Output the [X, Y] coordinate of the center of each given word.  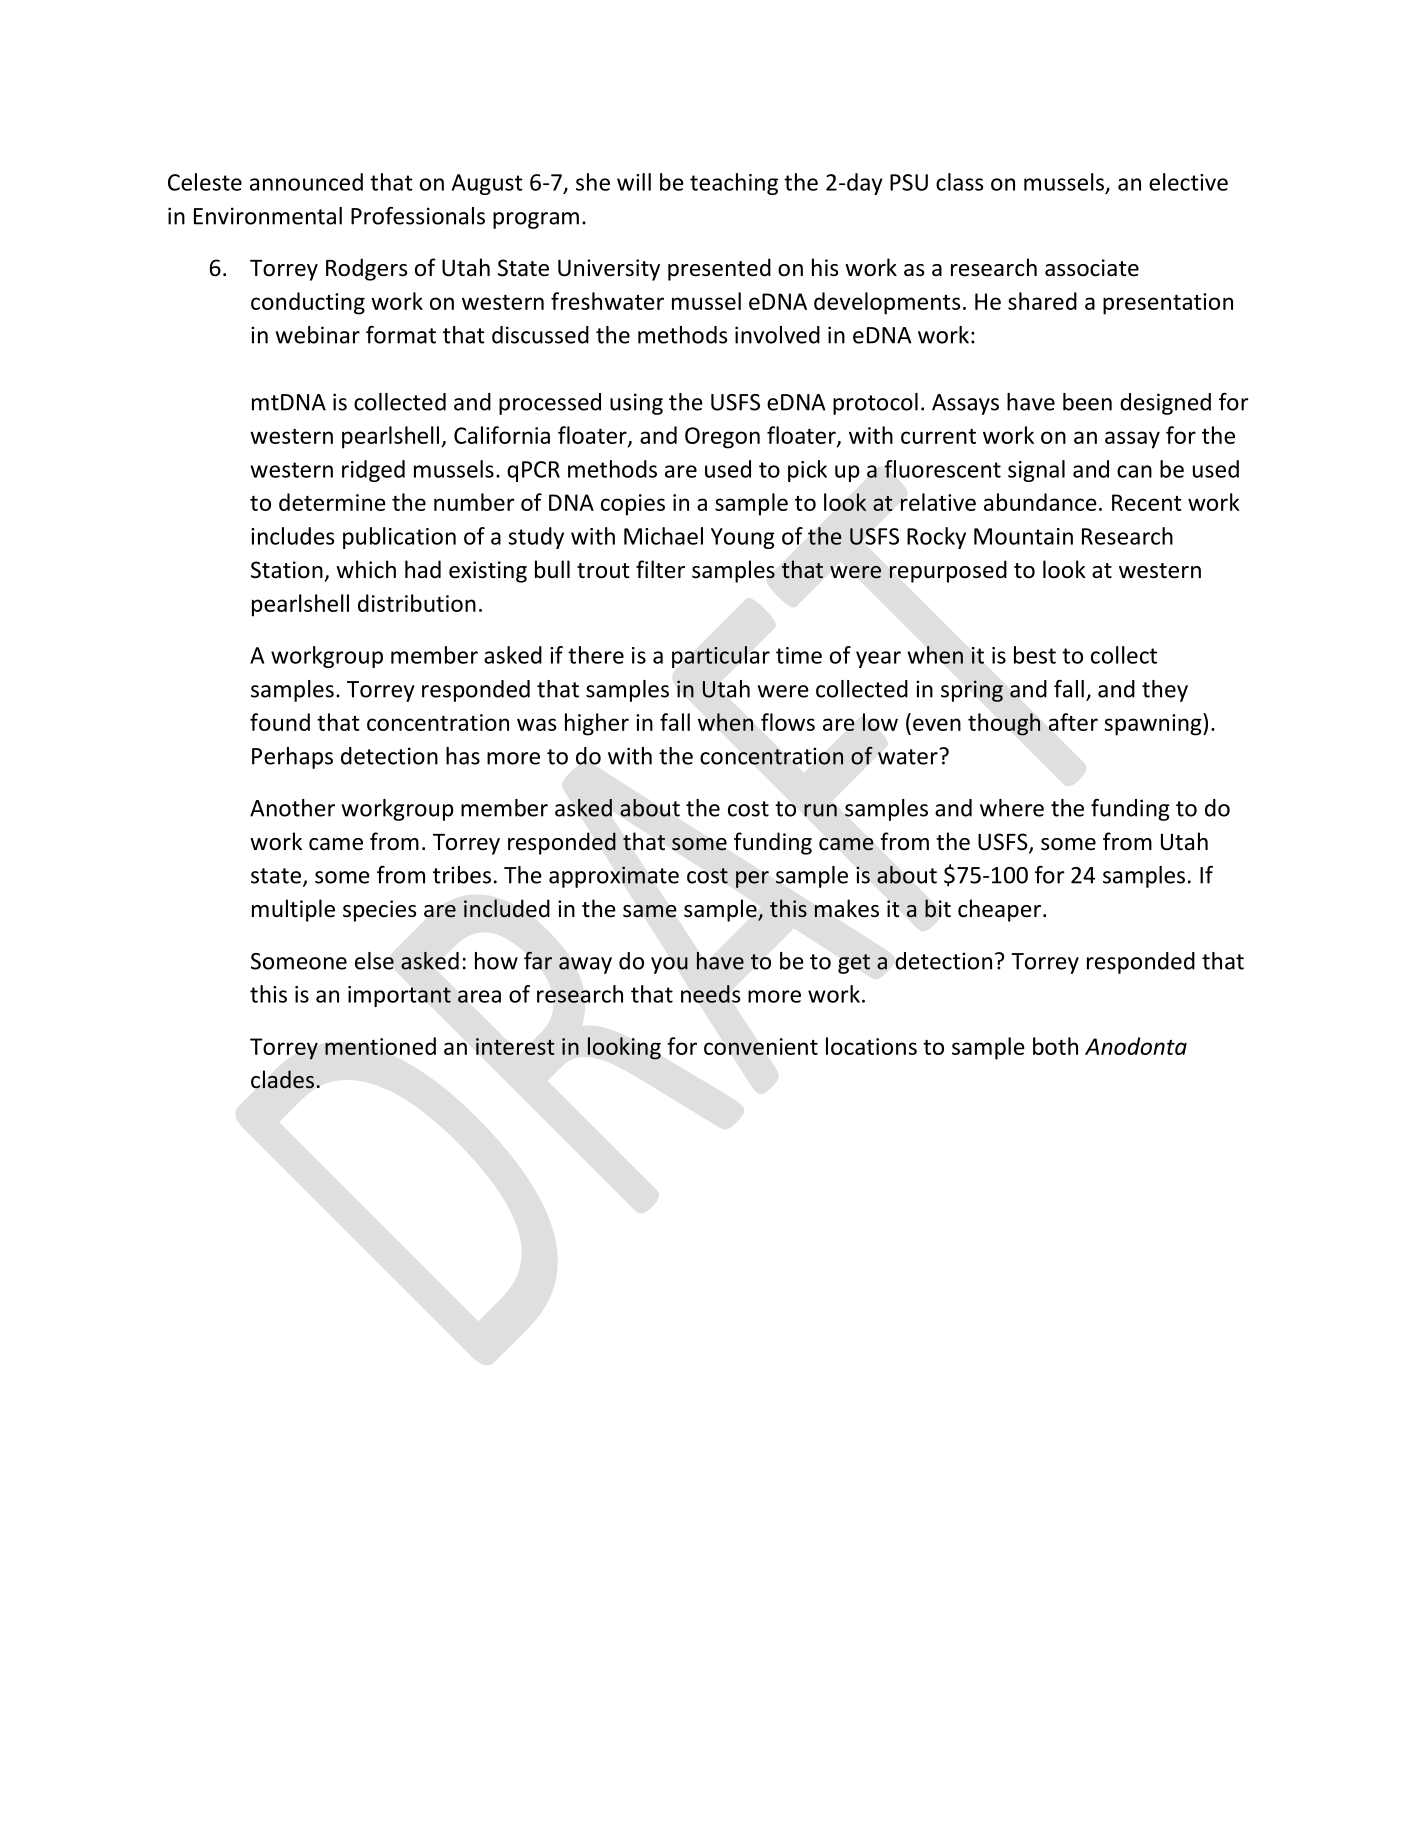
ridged [373, 471]
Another [292, 808]
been [1087, 402]
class [959, 182]
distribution [417, 603]
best [1035, 655]
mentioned [380, 1046]
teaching [734, 184]
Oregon [722, 438]
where [1012, 808]
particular [721, 657]
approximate [614, 877]
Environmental [268, 216]
